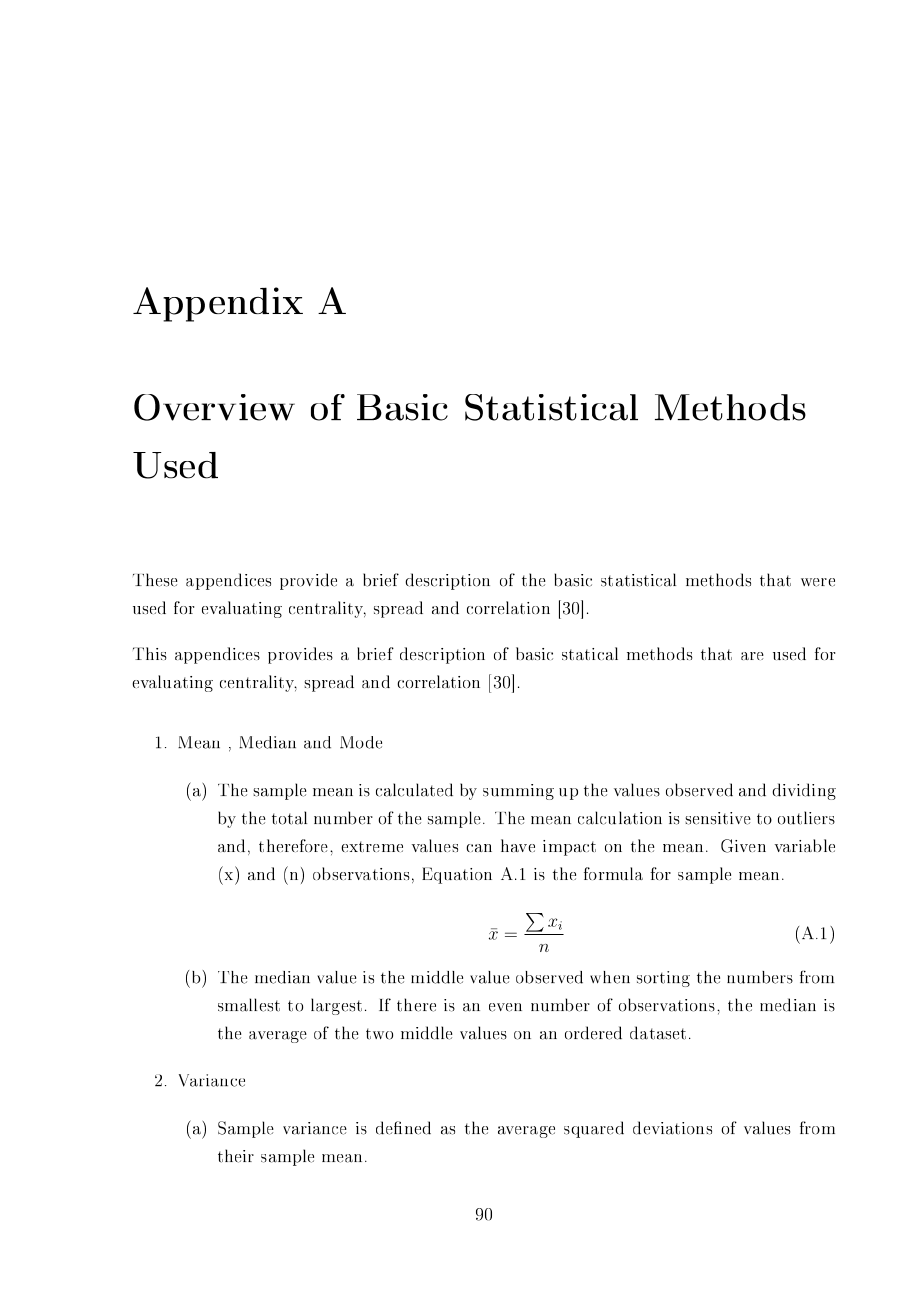  What do you see at coordinates (236, 1156) in the document?
I see `their` at bounding box center [236, 1156].
